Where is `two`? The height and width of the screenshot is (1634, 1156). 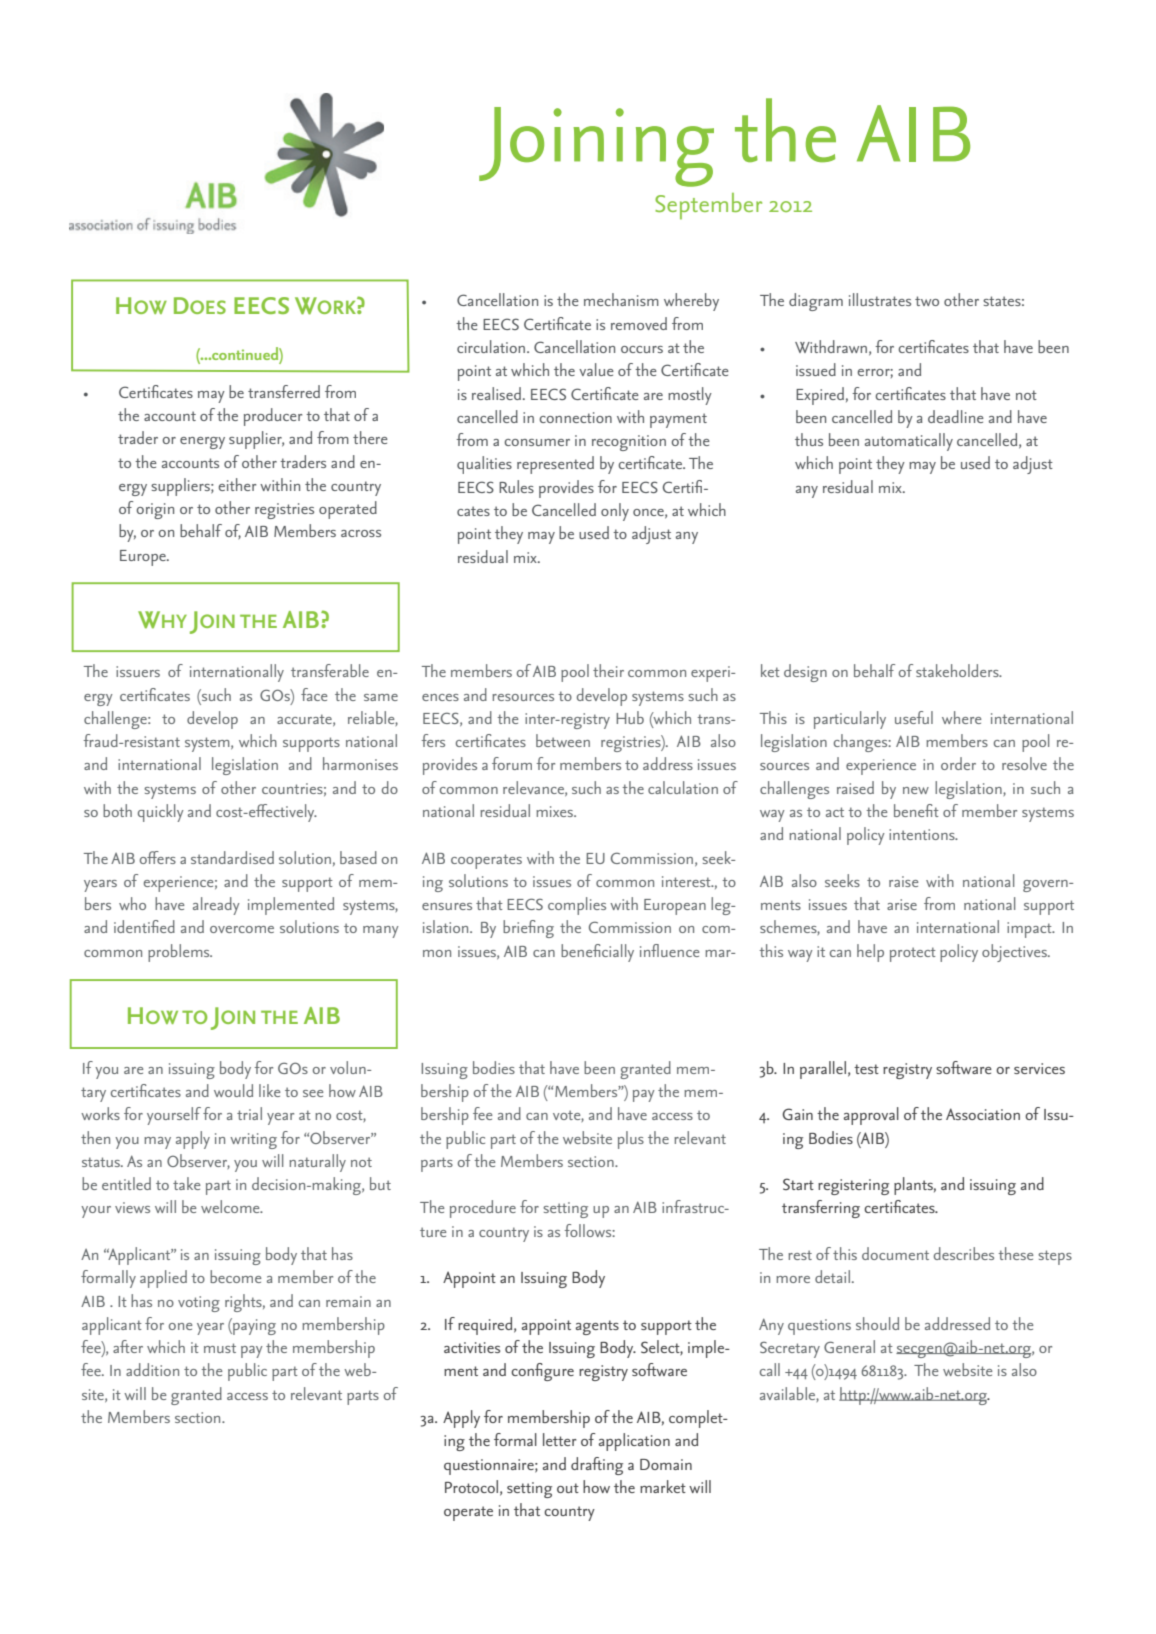
two is located at coordinates (927, 301).
